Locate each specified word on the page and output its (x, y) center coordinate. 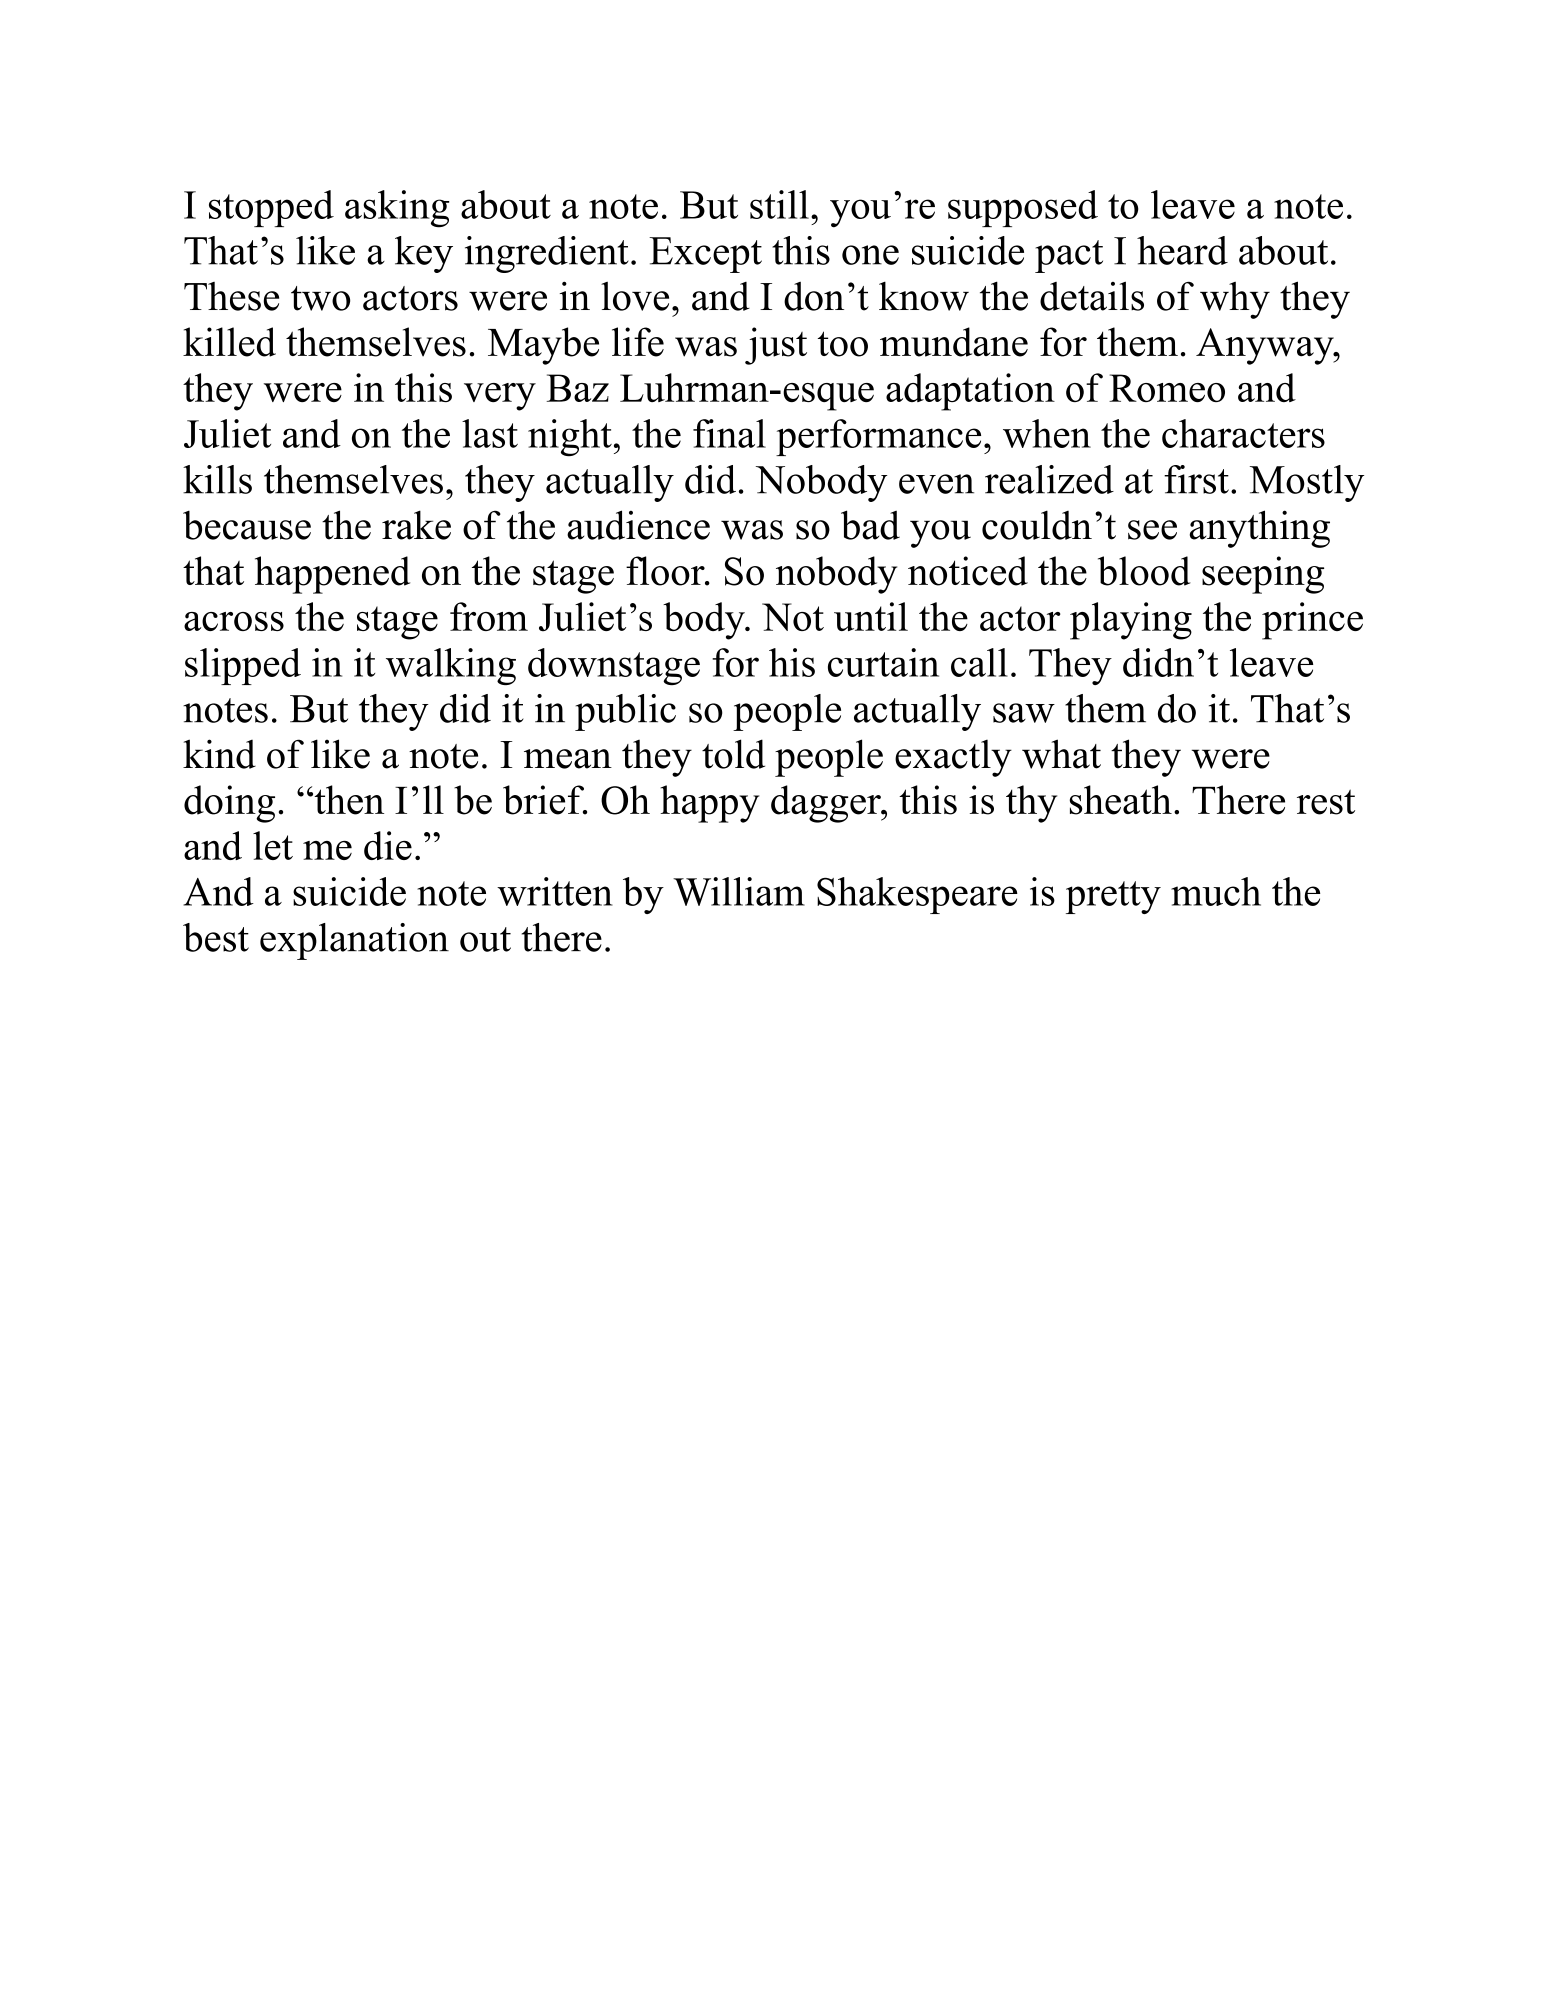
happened (332, 575)
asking (397, 209)
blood (1144, 571)
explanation (354, 941)
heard (1182, 250)
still (779, 204)
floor (666, 571)
